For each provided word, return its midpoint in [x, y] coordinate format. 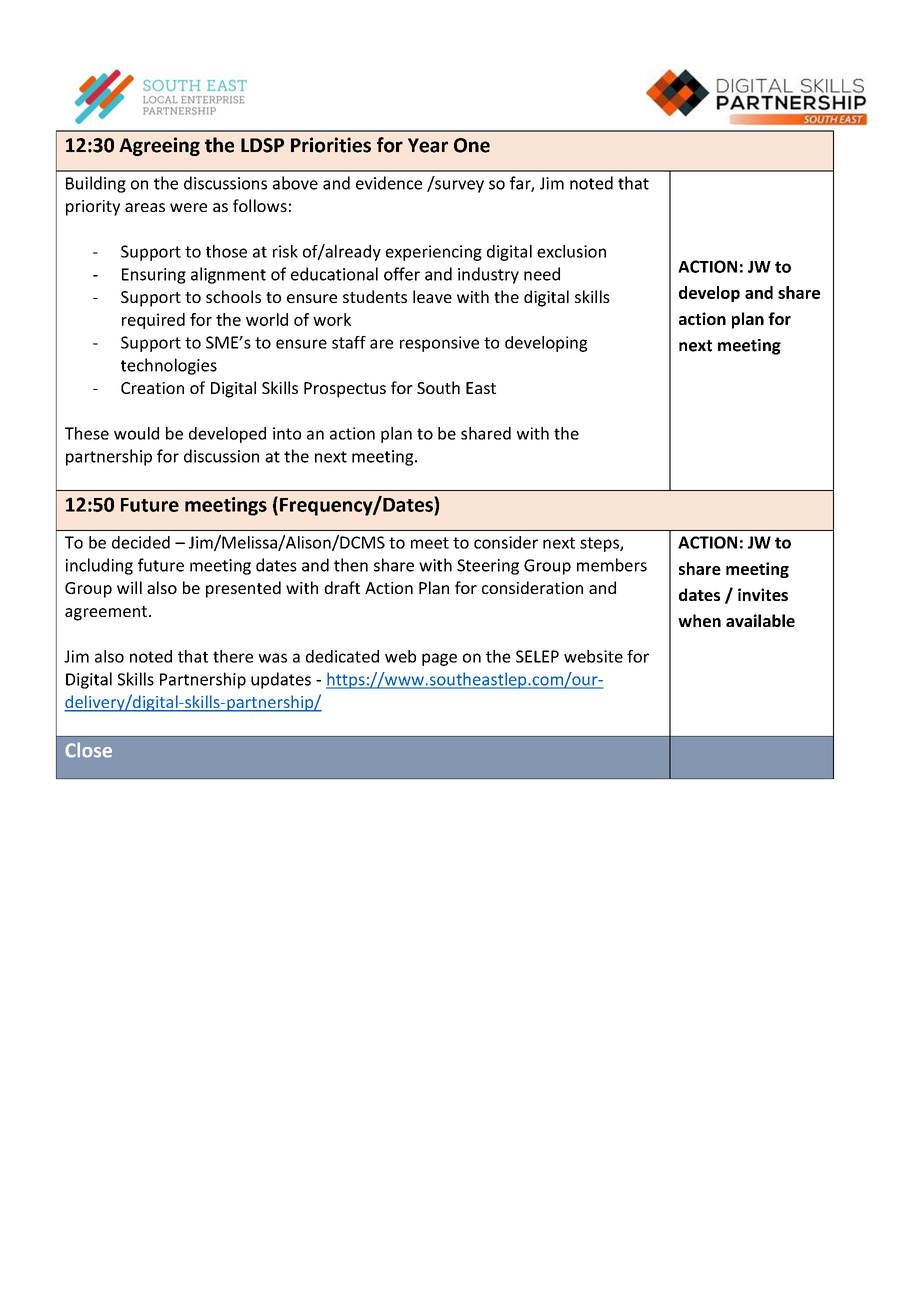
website [593, 656]
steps [600, 544]
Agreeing [159, 146]
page [439, 659]
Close [88, 750]
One [472, 145]
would [136, 433]
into [287, 433]
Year [428, 145]
